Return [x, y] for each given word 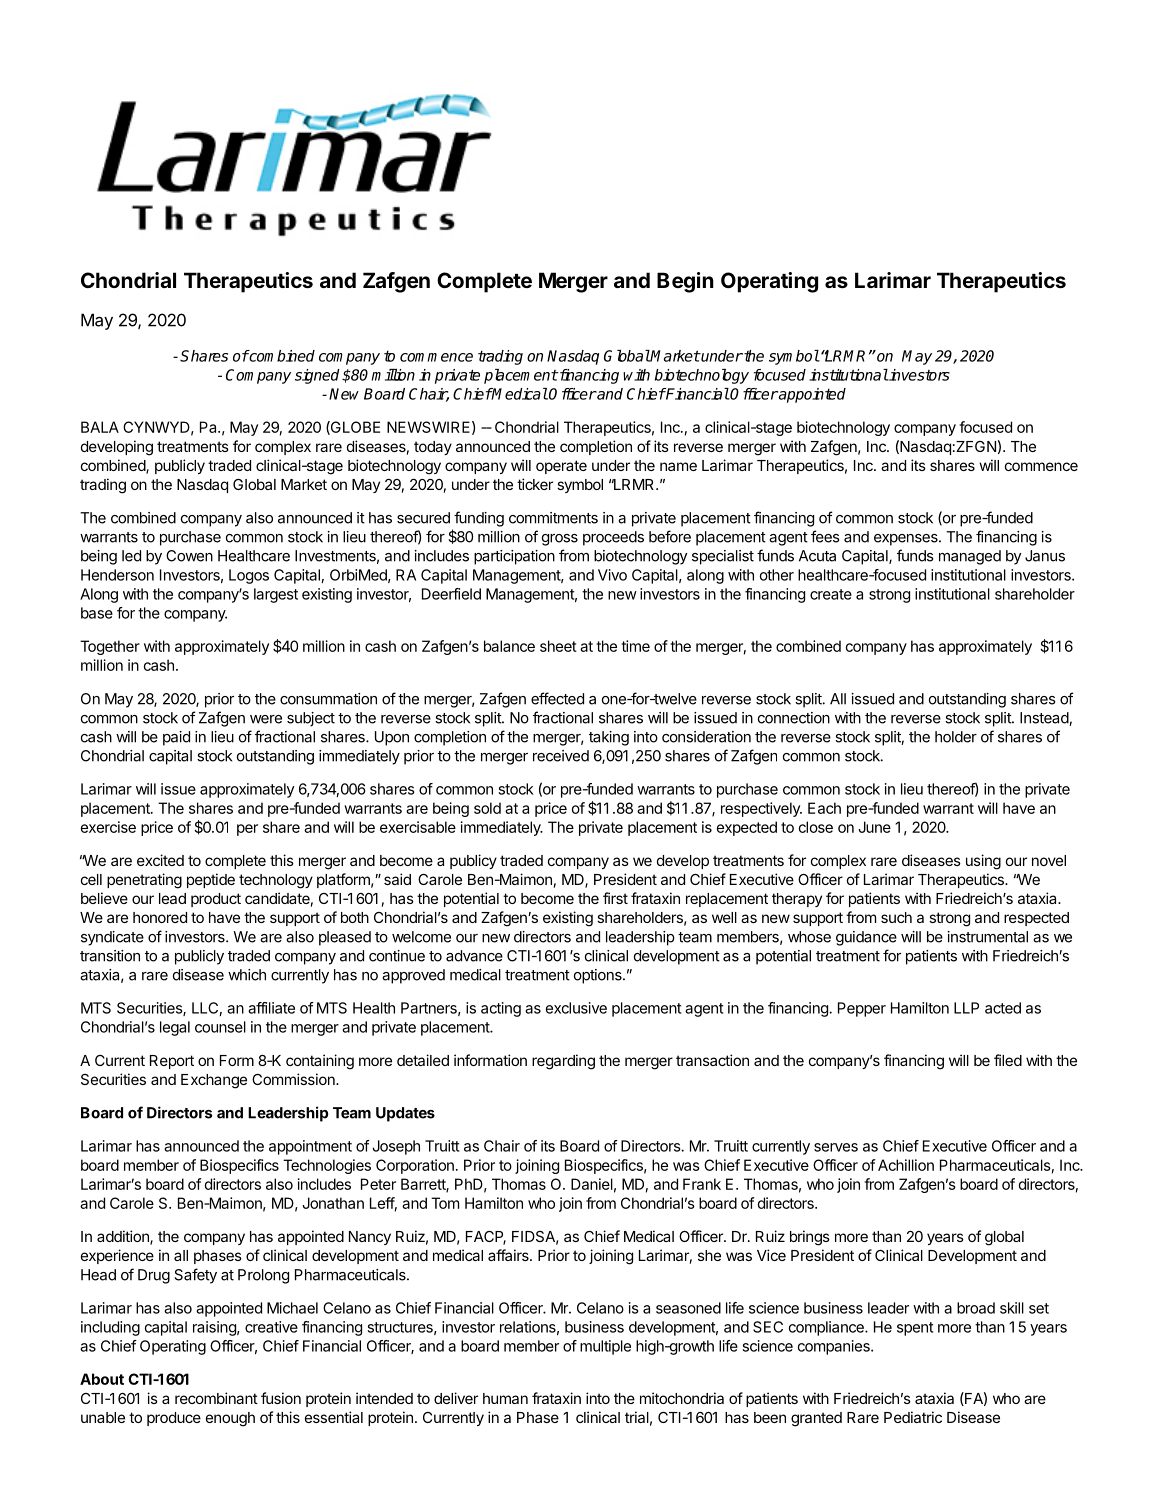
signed [317, 376]
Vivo [612, 575]
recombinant [216, 1398]
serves [836, 1147]
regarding [563, 1062]
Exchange [214, 1081]
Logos [249, 576]
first [615, 898]
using [983, 862]
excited [160, 860]
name [678, 466]
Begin [685, 282]
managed [970, 557]
